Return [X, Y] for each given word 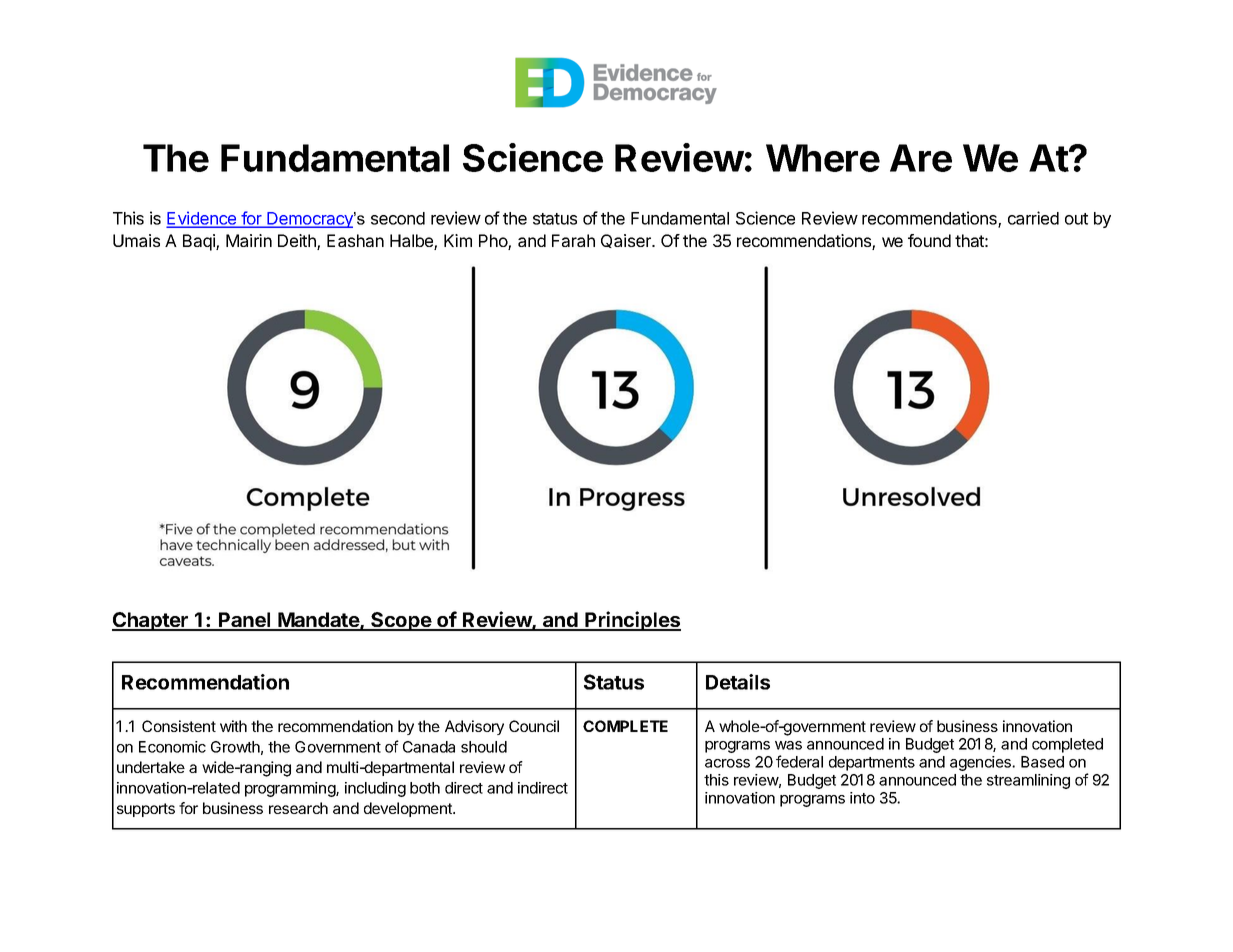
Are [921, 158]
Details [738, 682]
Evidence [203, 219]
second [398, 218]
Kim [458, 240]
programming [291, 789]
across [727, 763]
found [929, 240]
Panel [245, 621]
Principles [632, 621]
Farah [573, 240]
